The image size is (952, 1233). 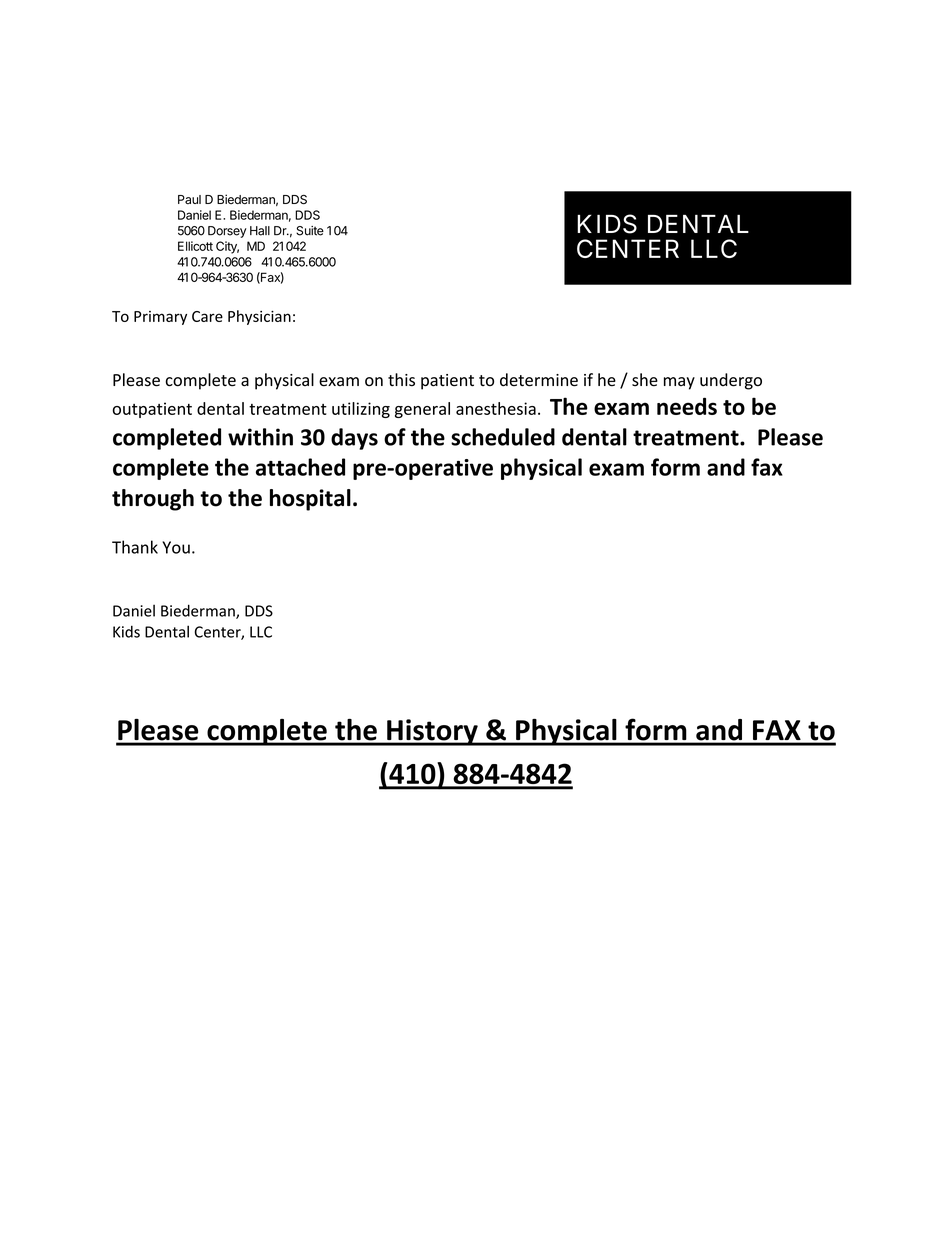 I want to click on History, so click(x=432, y=732).
